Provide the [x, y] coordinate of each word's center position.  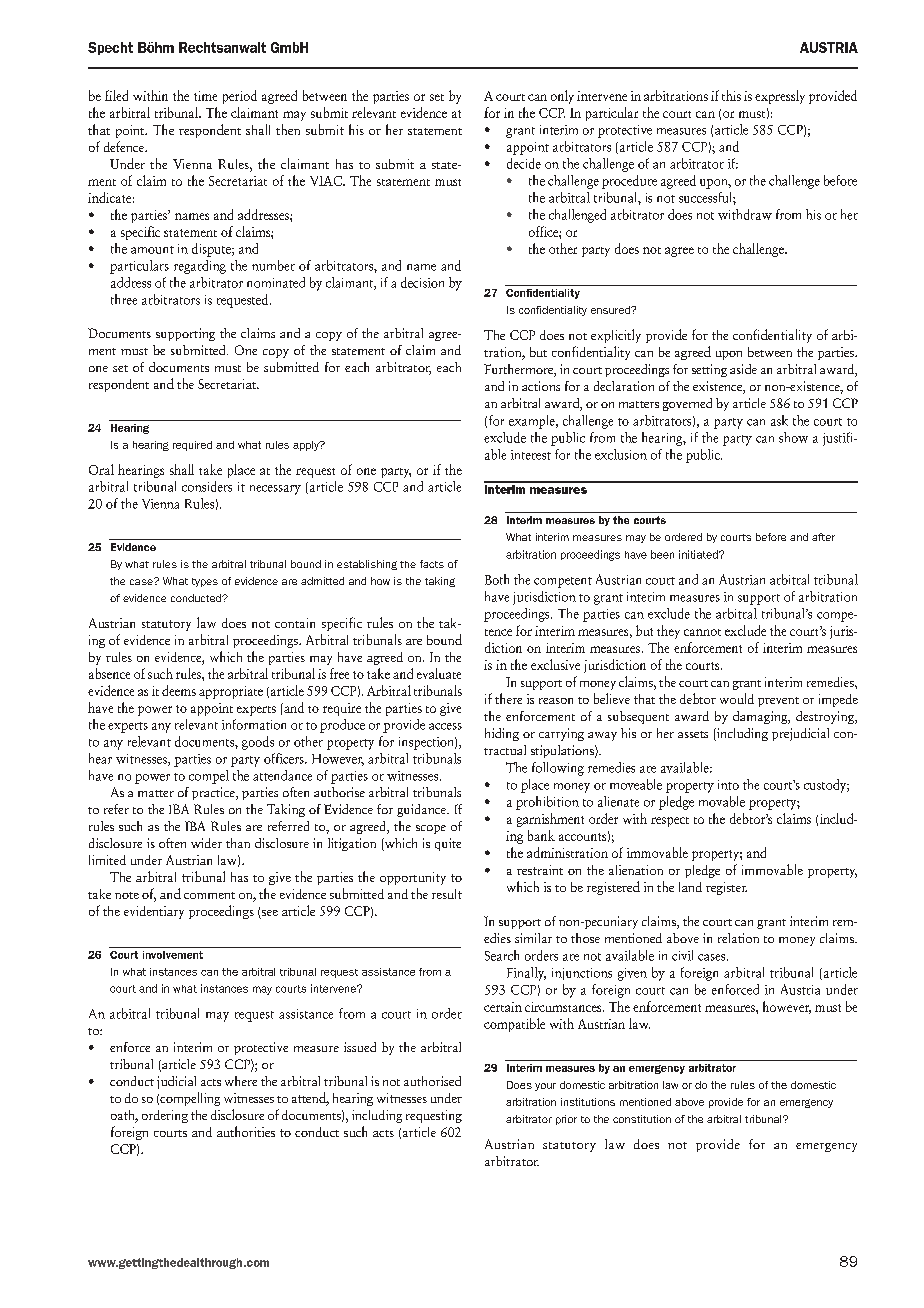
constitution [642, 1119]
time [205, 96]
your [545, 1087]
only [562, 97]
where [241, 1081]
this [731, 95]
